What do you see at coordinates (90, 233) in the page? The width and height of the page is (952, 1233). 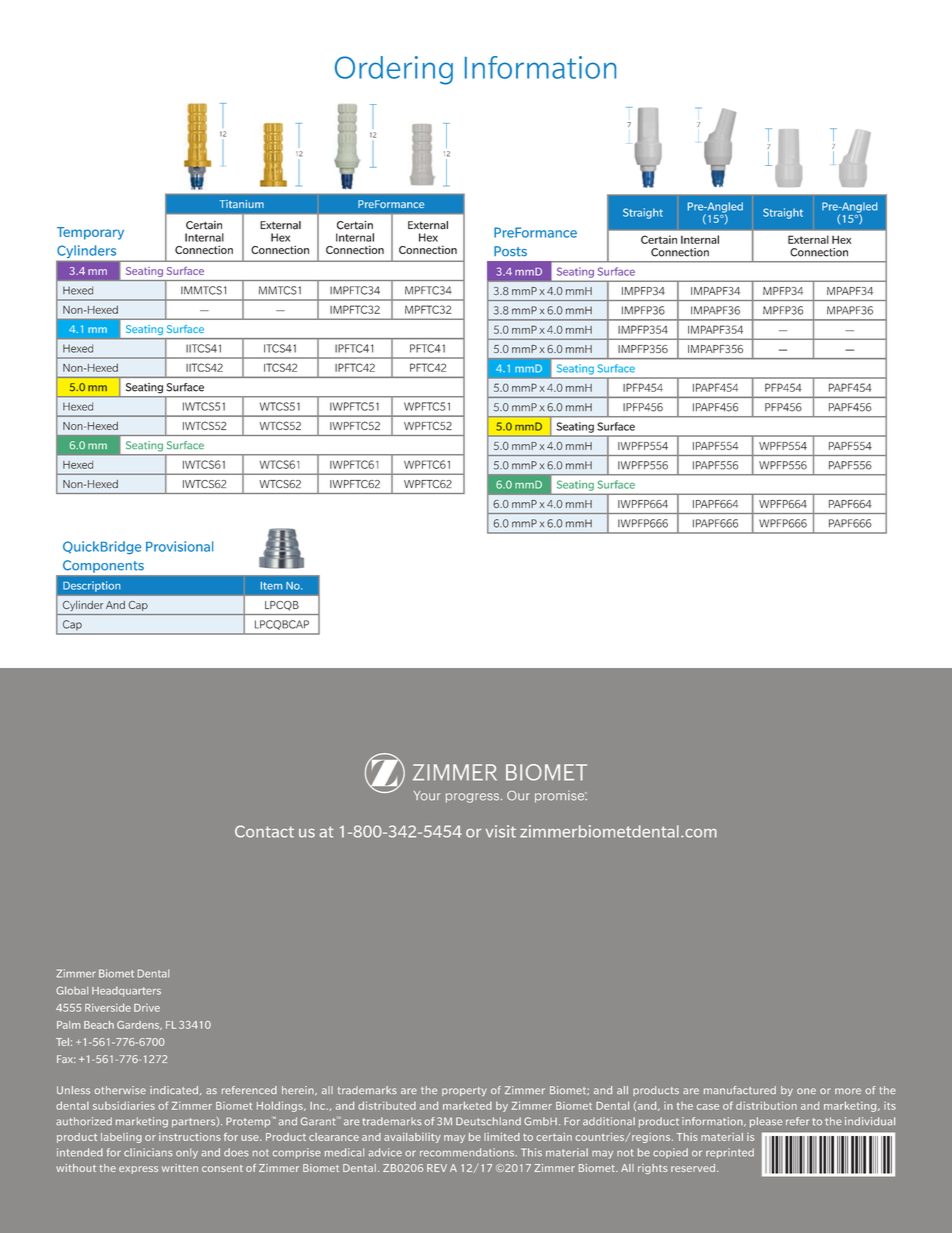 I see `Temporary` at bounding box center [90, 233].
